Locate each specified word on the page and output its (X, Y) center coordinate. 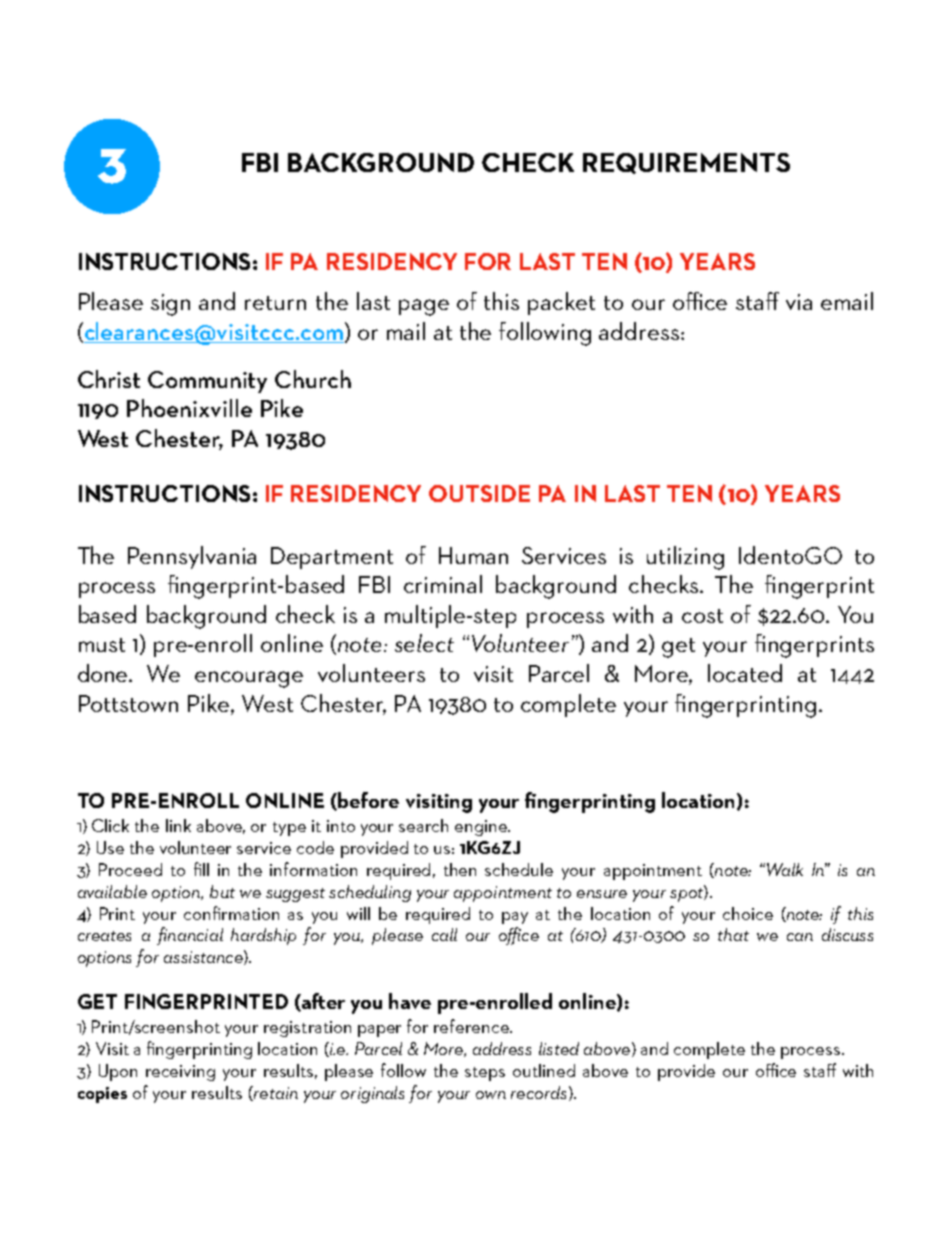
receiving (180, 1073)
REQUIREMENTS (686, 163)
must (102, 645)
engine (482, 828)
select (424, 643)
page (424, 307)
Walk (785, 869)
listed (559, 1048)
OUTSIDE (479, 493)
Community (207, 382)
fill (201, 869)
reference (472, 1026)
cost (702, 616)
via (799, 302)
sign (170, 305)
